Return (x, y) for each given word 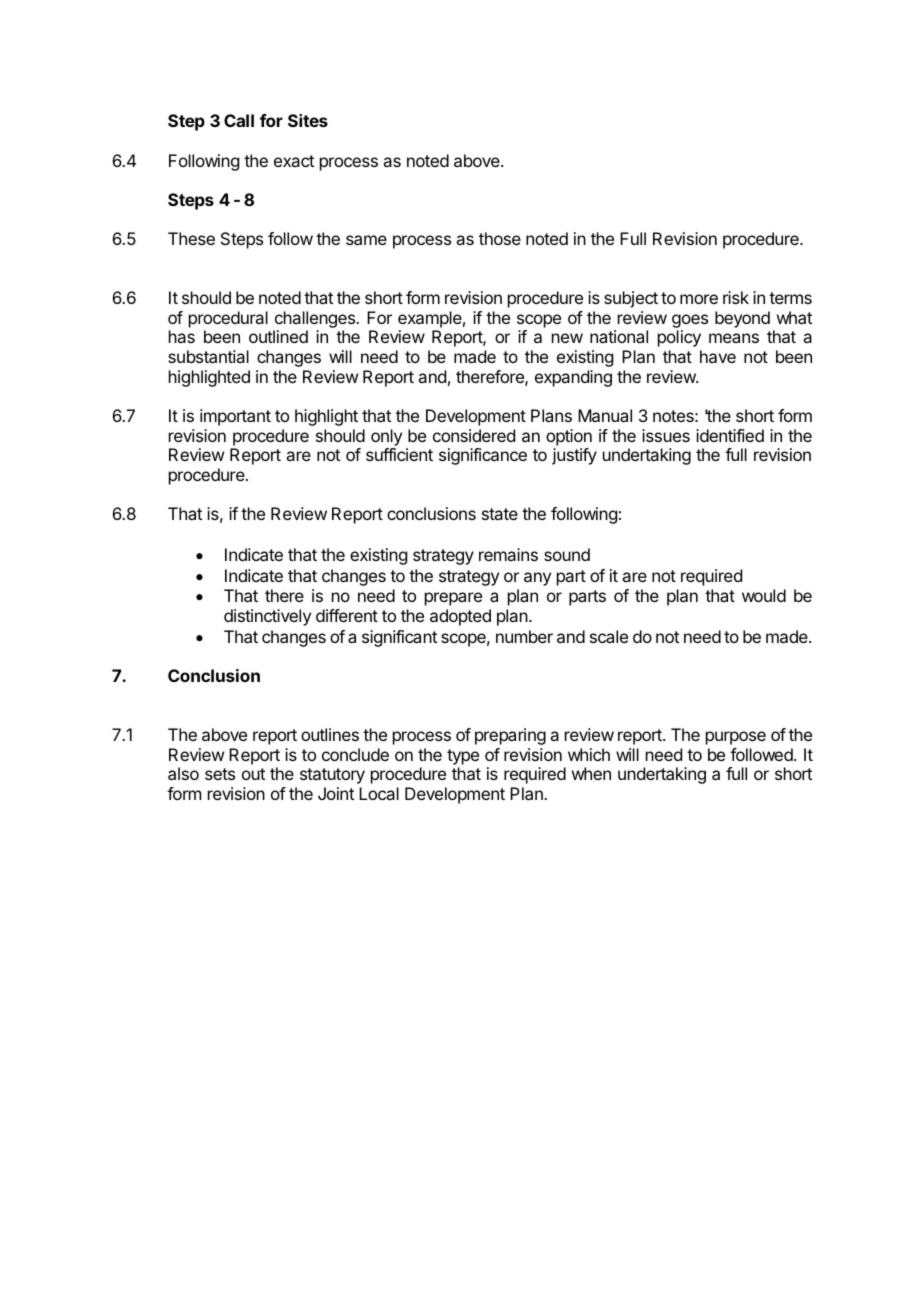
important (235, 417)
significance (483, 456)
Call (239, 120)
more (699, 299)
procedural (228, 319)
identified (730, 435)
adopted (460, 617)
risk (736, 297)
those (500, 238)
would (764, 595)
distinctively (267, 617)
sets (220, 774)
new (567, 338)
